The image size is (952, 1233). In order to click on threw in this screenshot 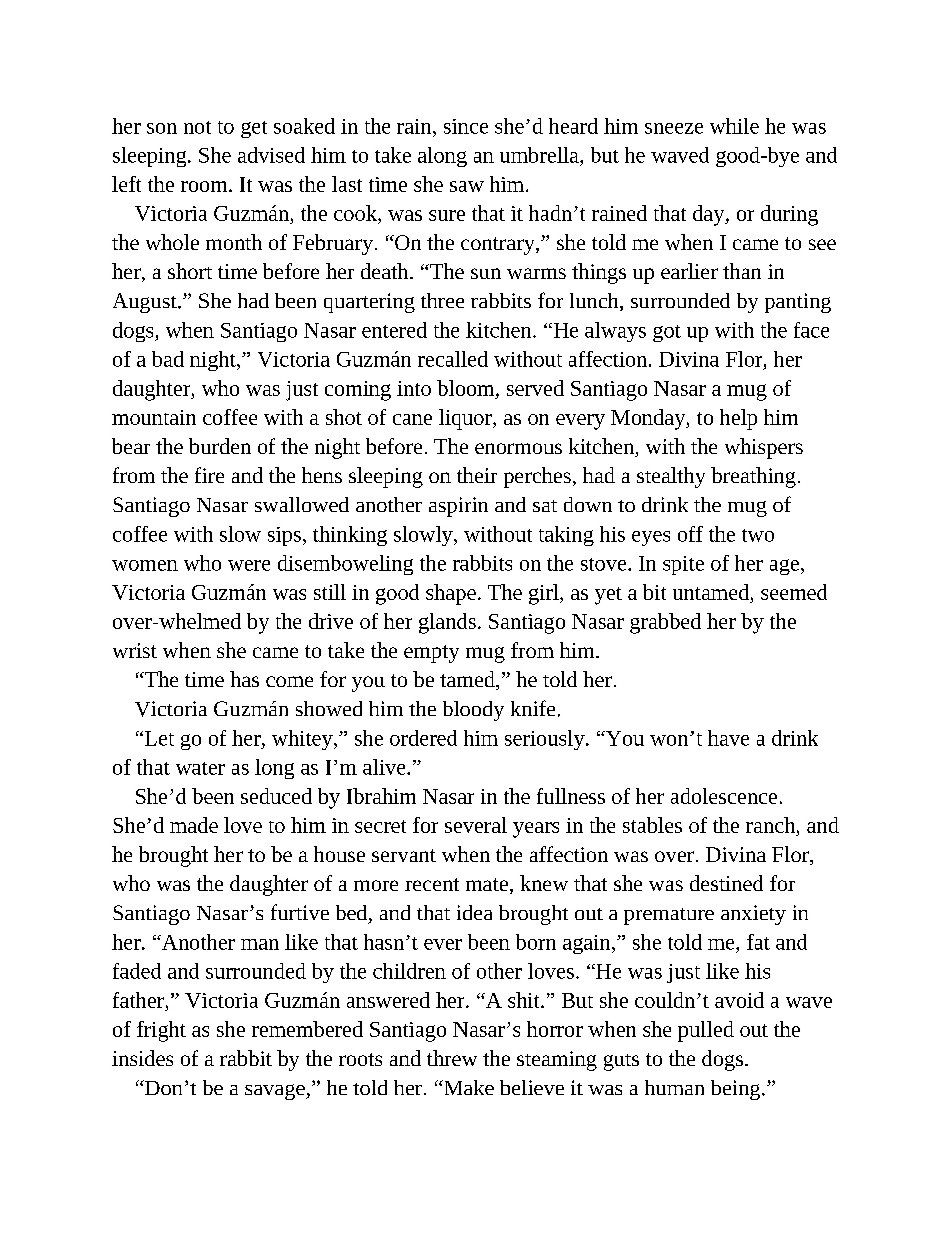, I will do `click(452, 1058)`.
